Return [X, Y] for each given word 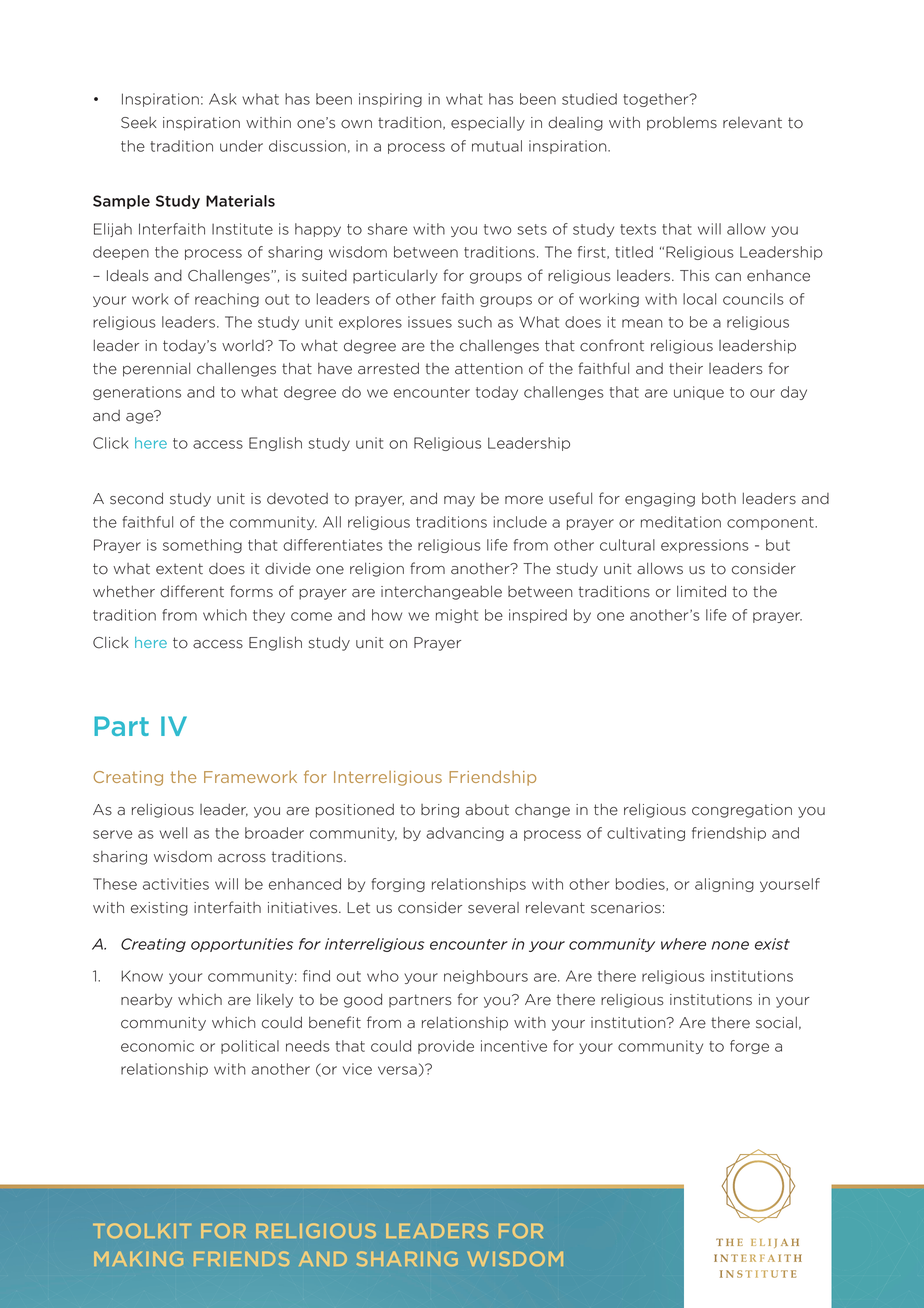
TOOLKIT [142, 1230]
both [719, 498]
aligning [724, 885]
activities [176, 884]
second [136, 498]
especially [488, 123]
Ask [223, 99]
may [459, 501]
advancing [465, 834]
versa [397, 1070]
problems [682, 123]
